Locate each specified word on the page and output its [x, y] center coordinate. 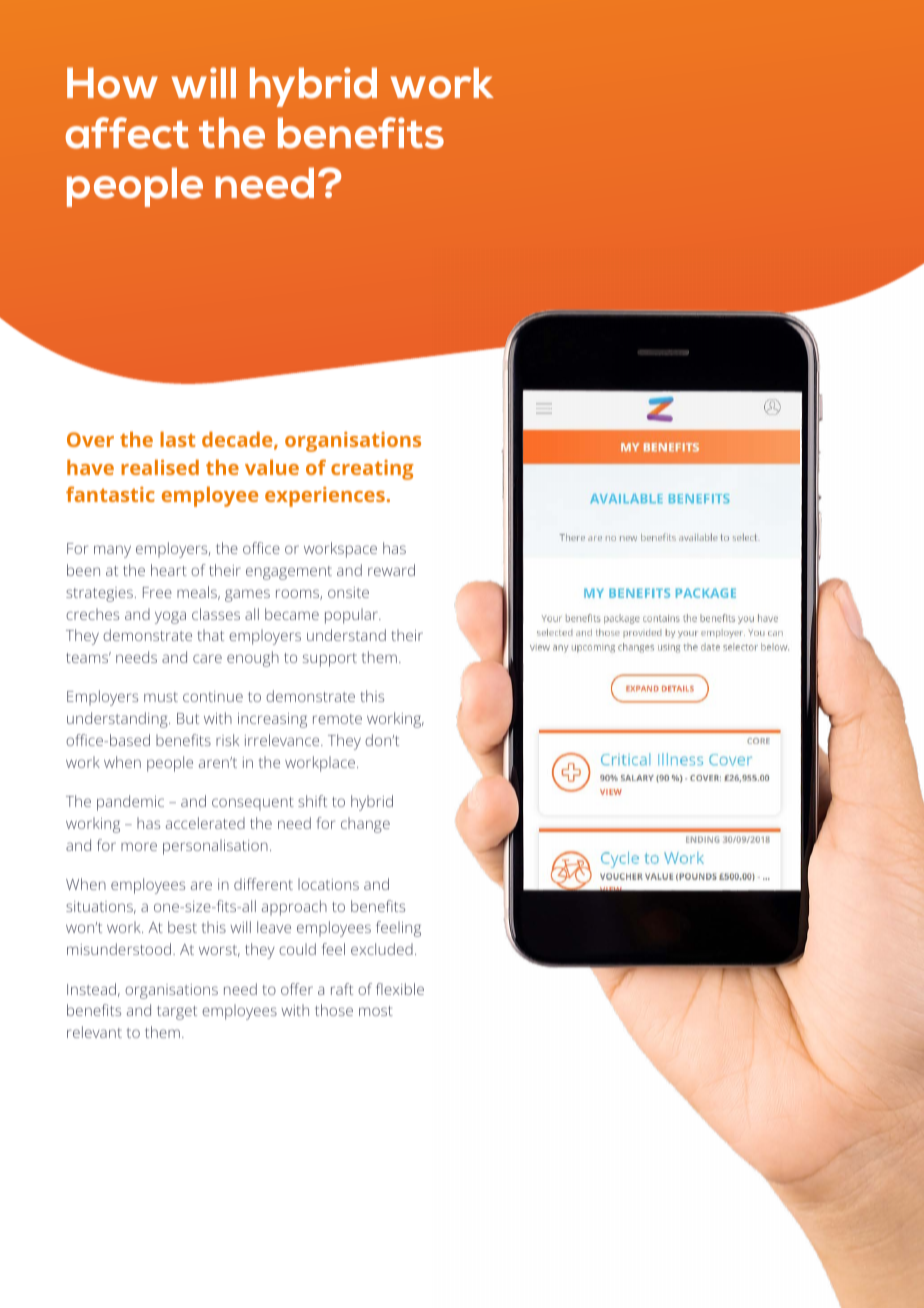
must [161, 697]
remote [337, 719]
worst [219, 951]
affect [127, 133]
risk [227, 740]
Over [90, 439]
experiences [325, 497]
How [112, 83]
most [376, 1011]
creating [372, 470]
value [272, 467]
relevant [94, 1032]
